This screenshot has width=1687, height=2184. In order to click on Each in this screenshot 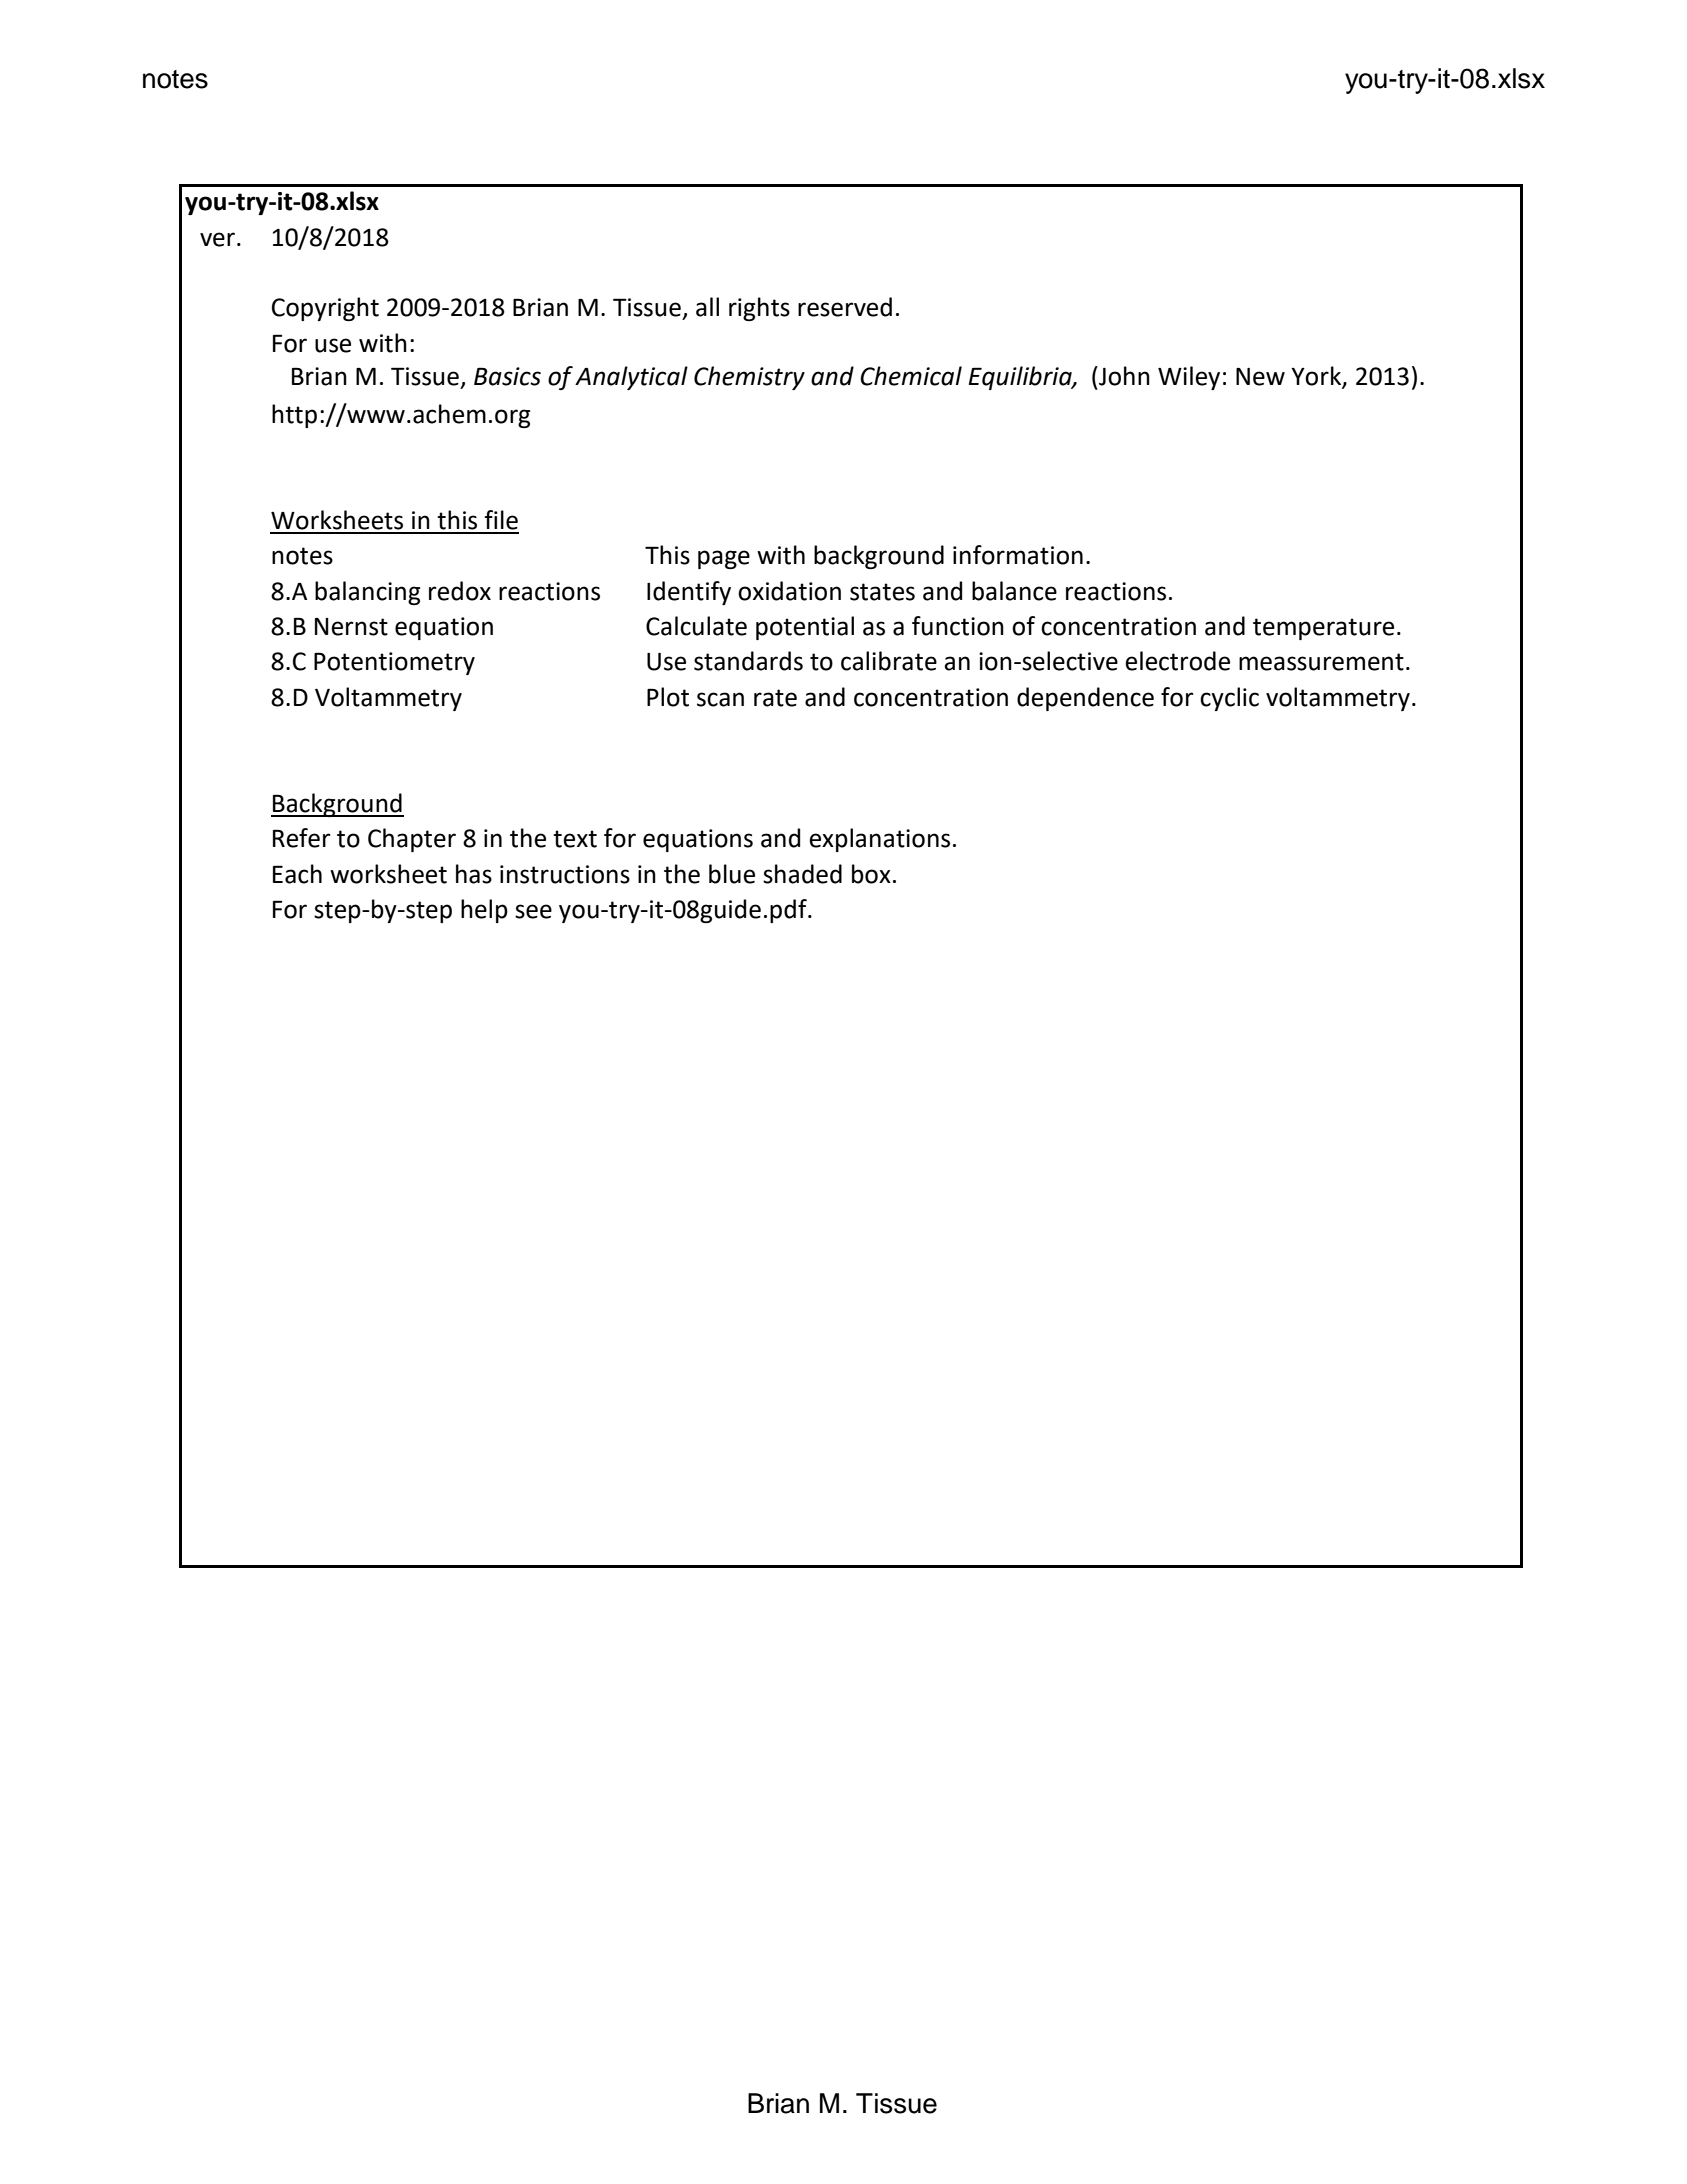, I will do `click(297, 874)`.
